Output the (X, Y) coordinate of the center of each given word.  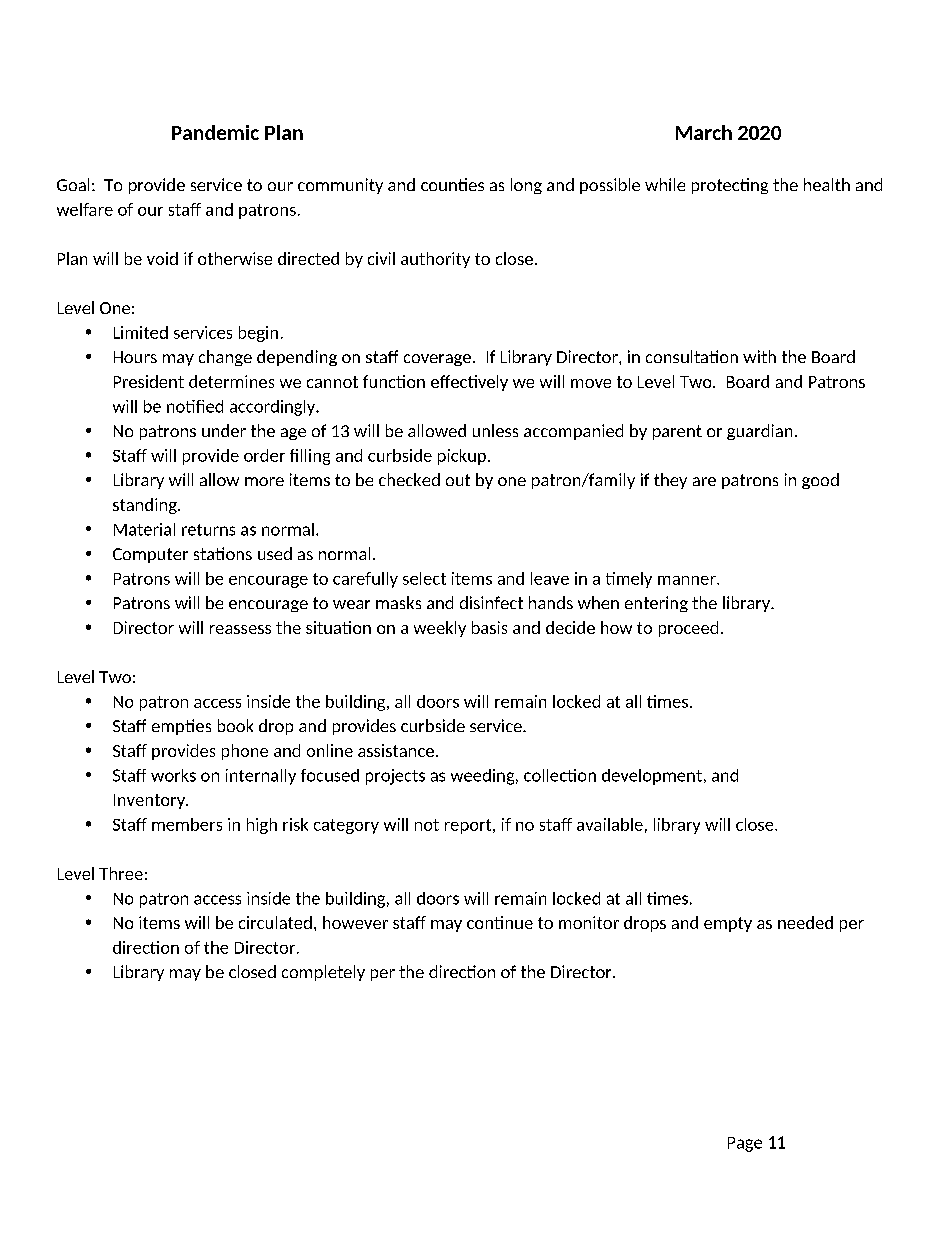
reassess (240, 629)
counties (452, 184)
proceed (688, 629)
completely (323, 973)
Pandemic (215, 132)
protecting (730, 186)
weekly (440, 629)
